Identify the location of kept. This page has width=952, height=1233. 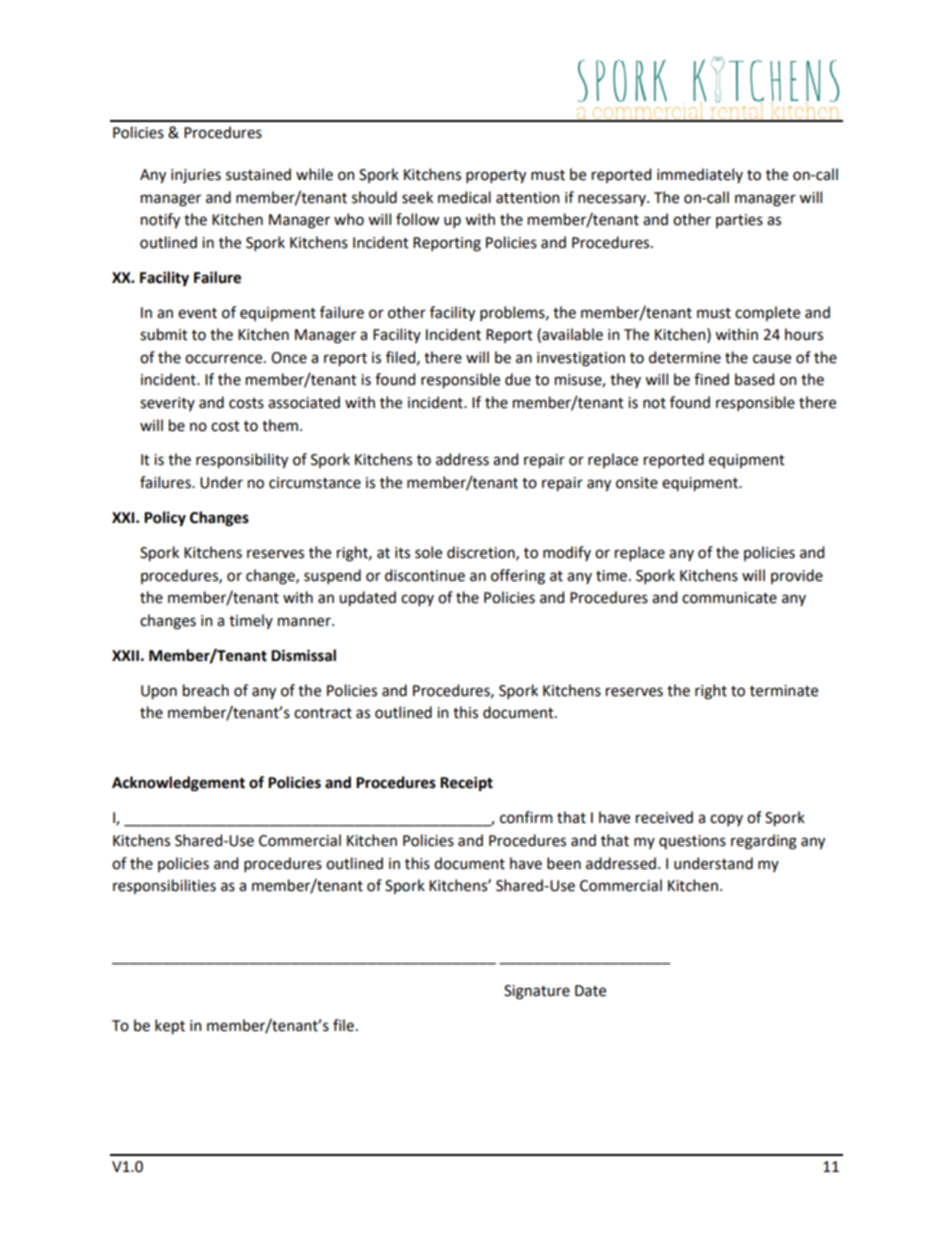
(170, 1026).
